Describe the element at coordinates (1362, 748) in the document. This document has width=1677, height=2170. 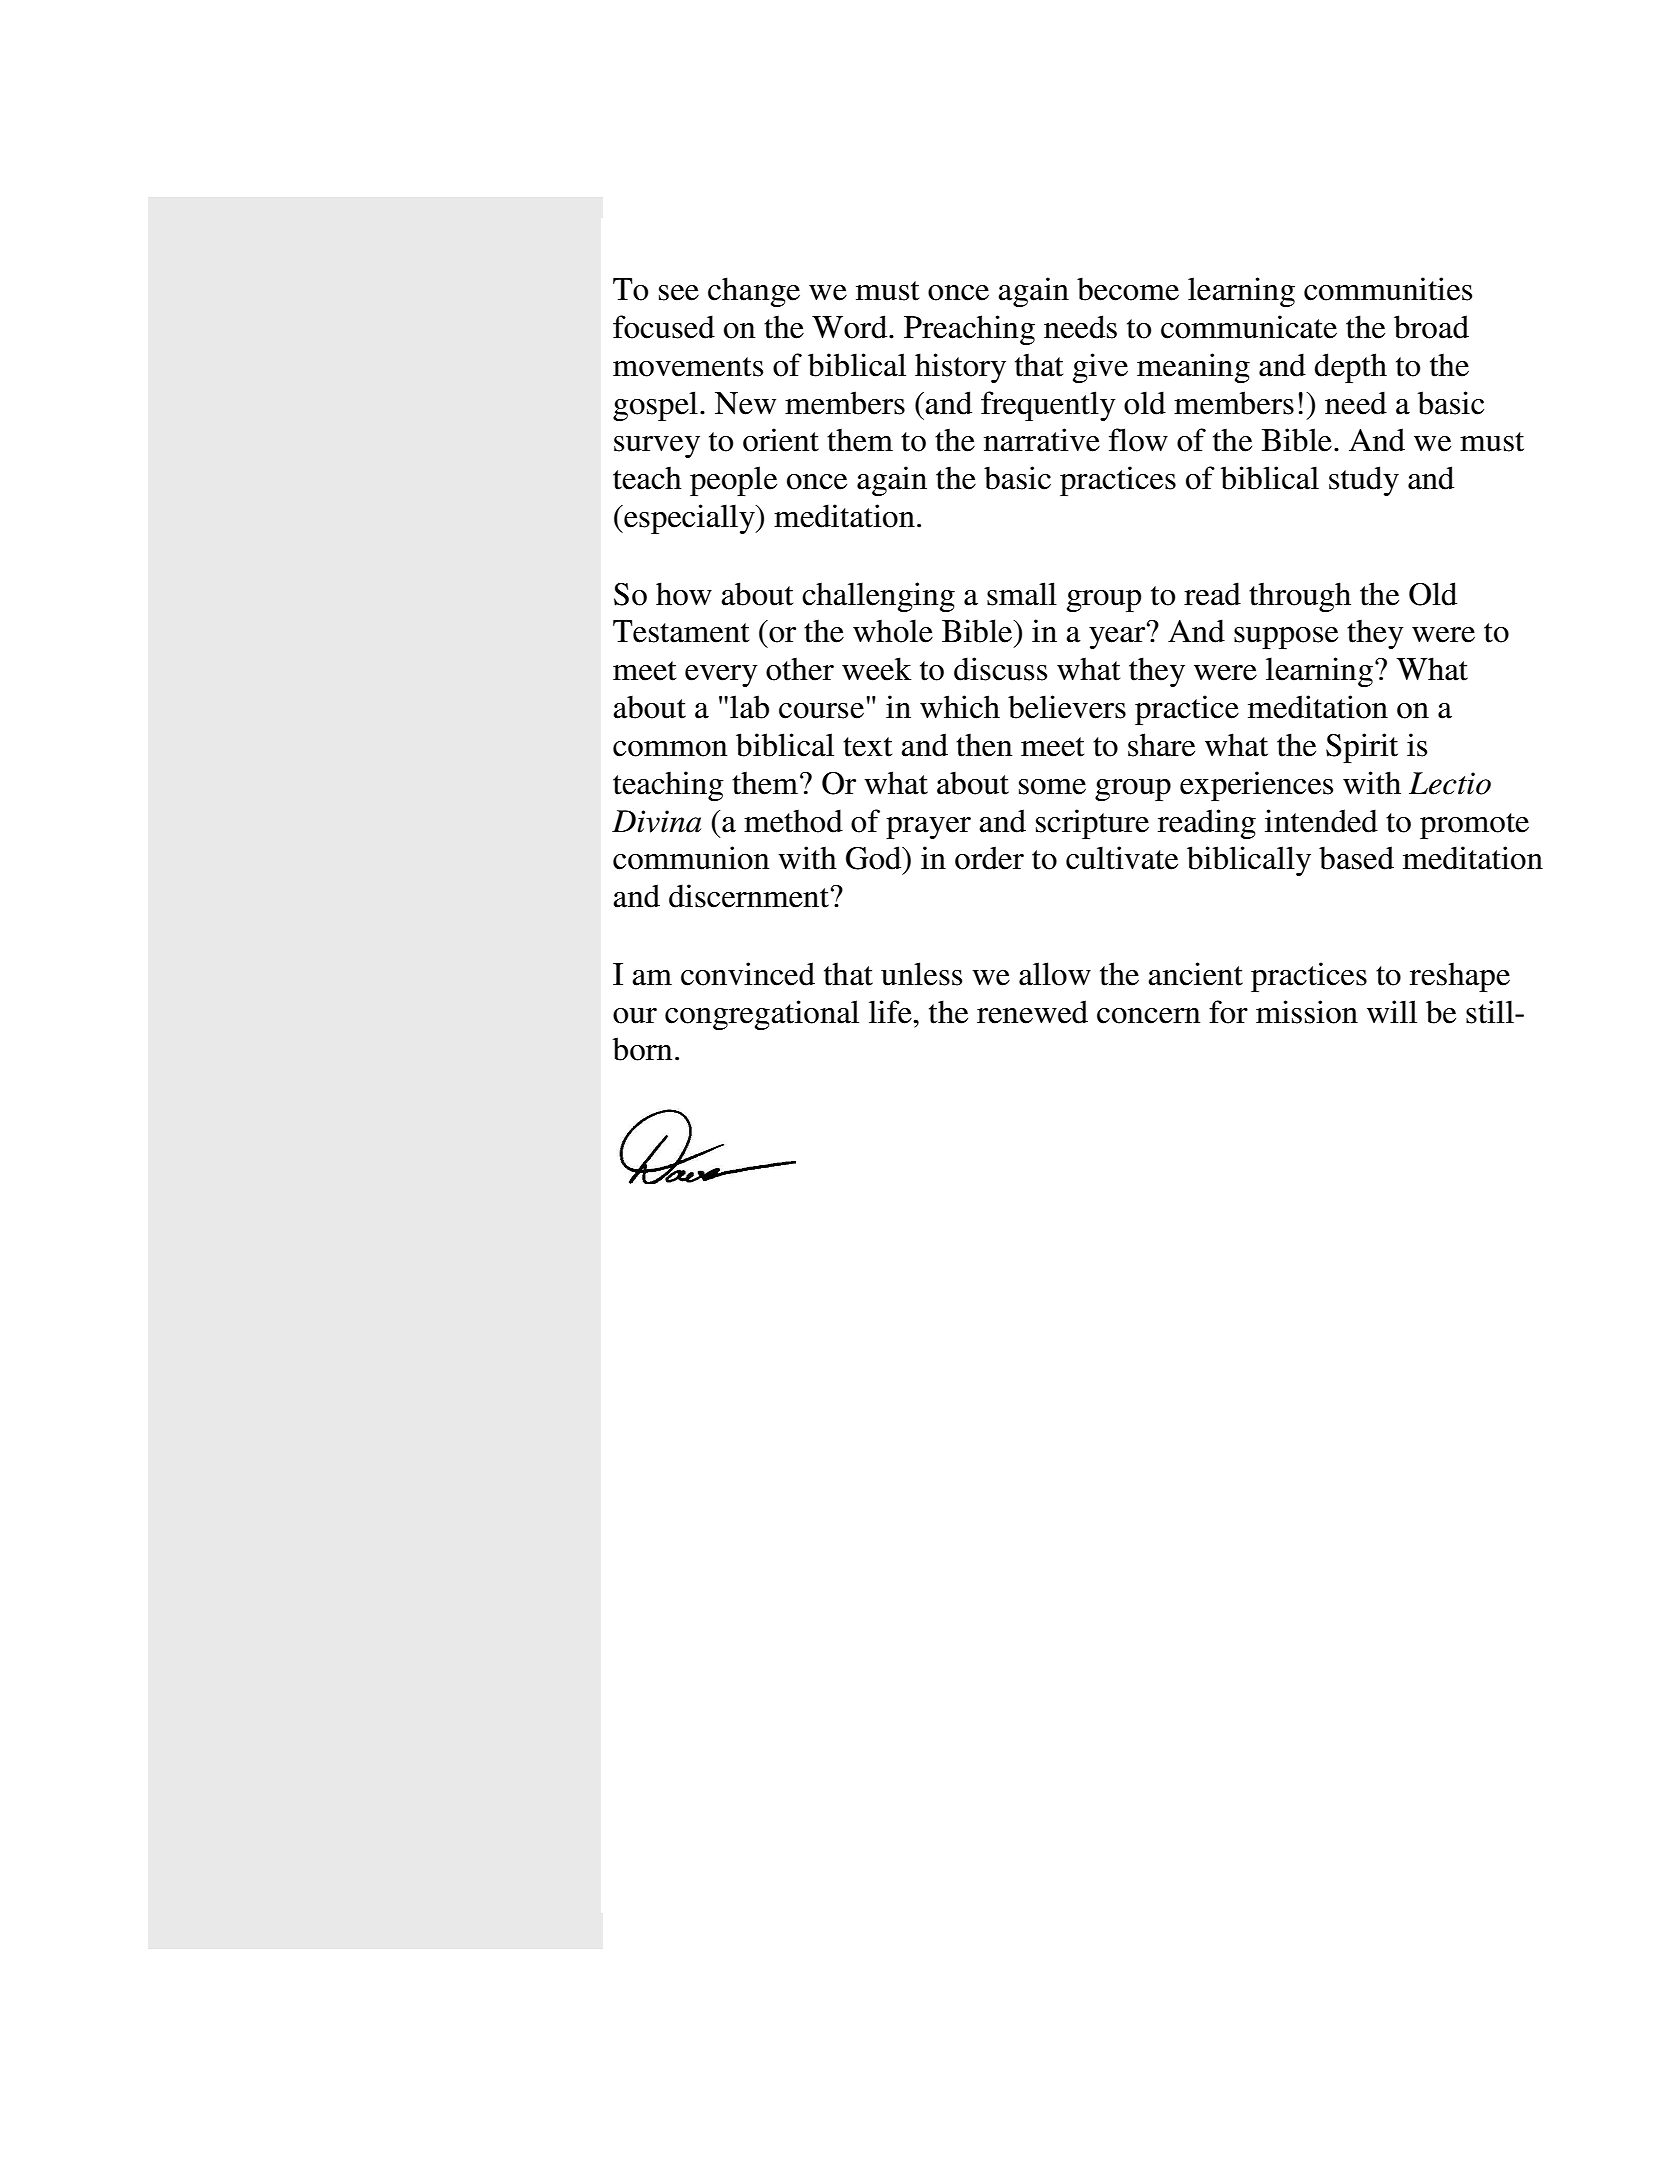
I see `Spirit` at that location.
